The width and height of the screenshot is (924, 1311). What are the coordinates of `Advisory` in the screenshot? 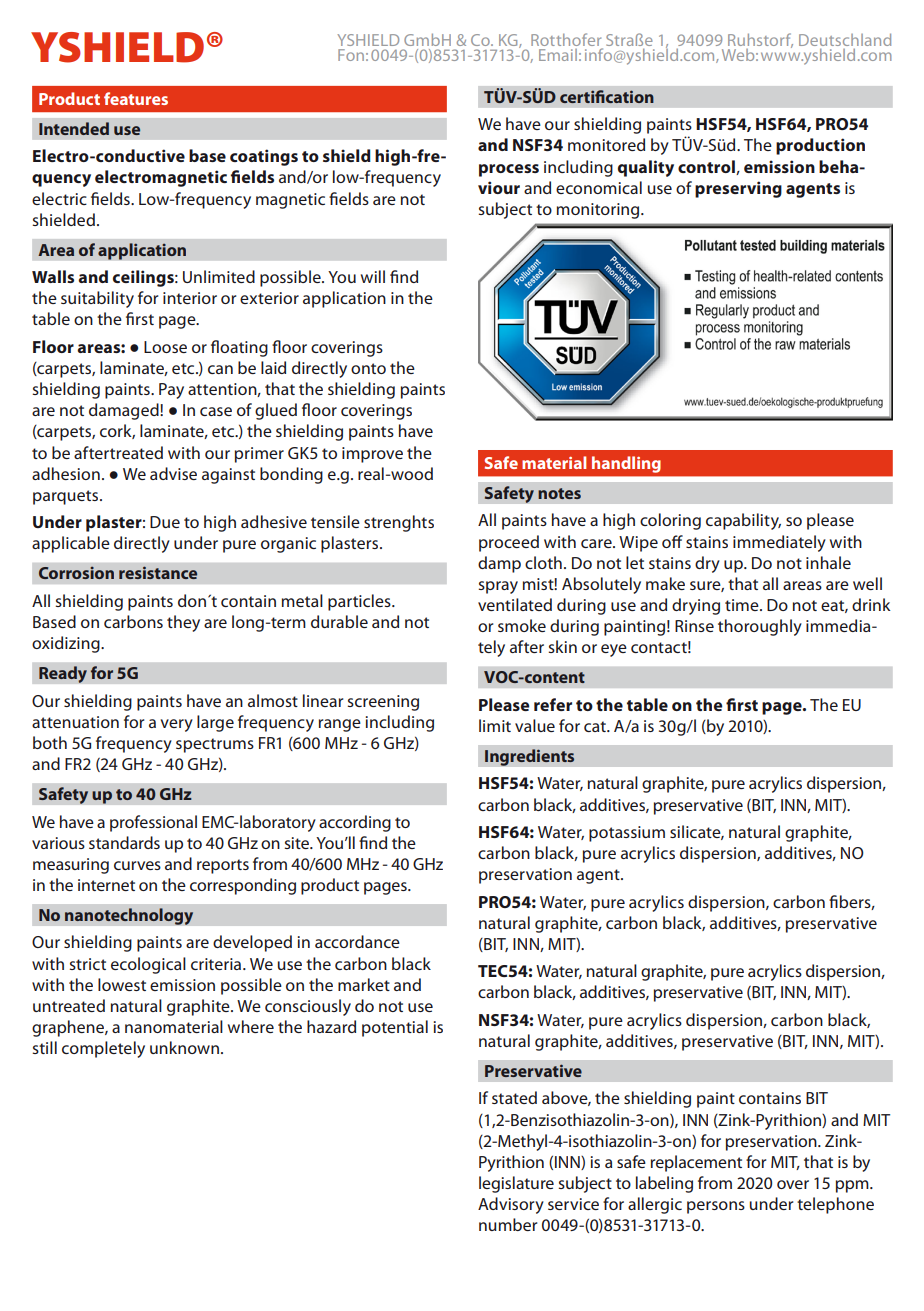 It's located at (511, 1205).
